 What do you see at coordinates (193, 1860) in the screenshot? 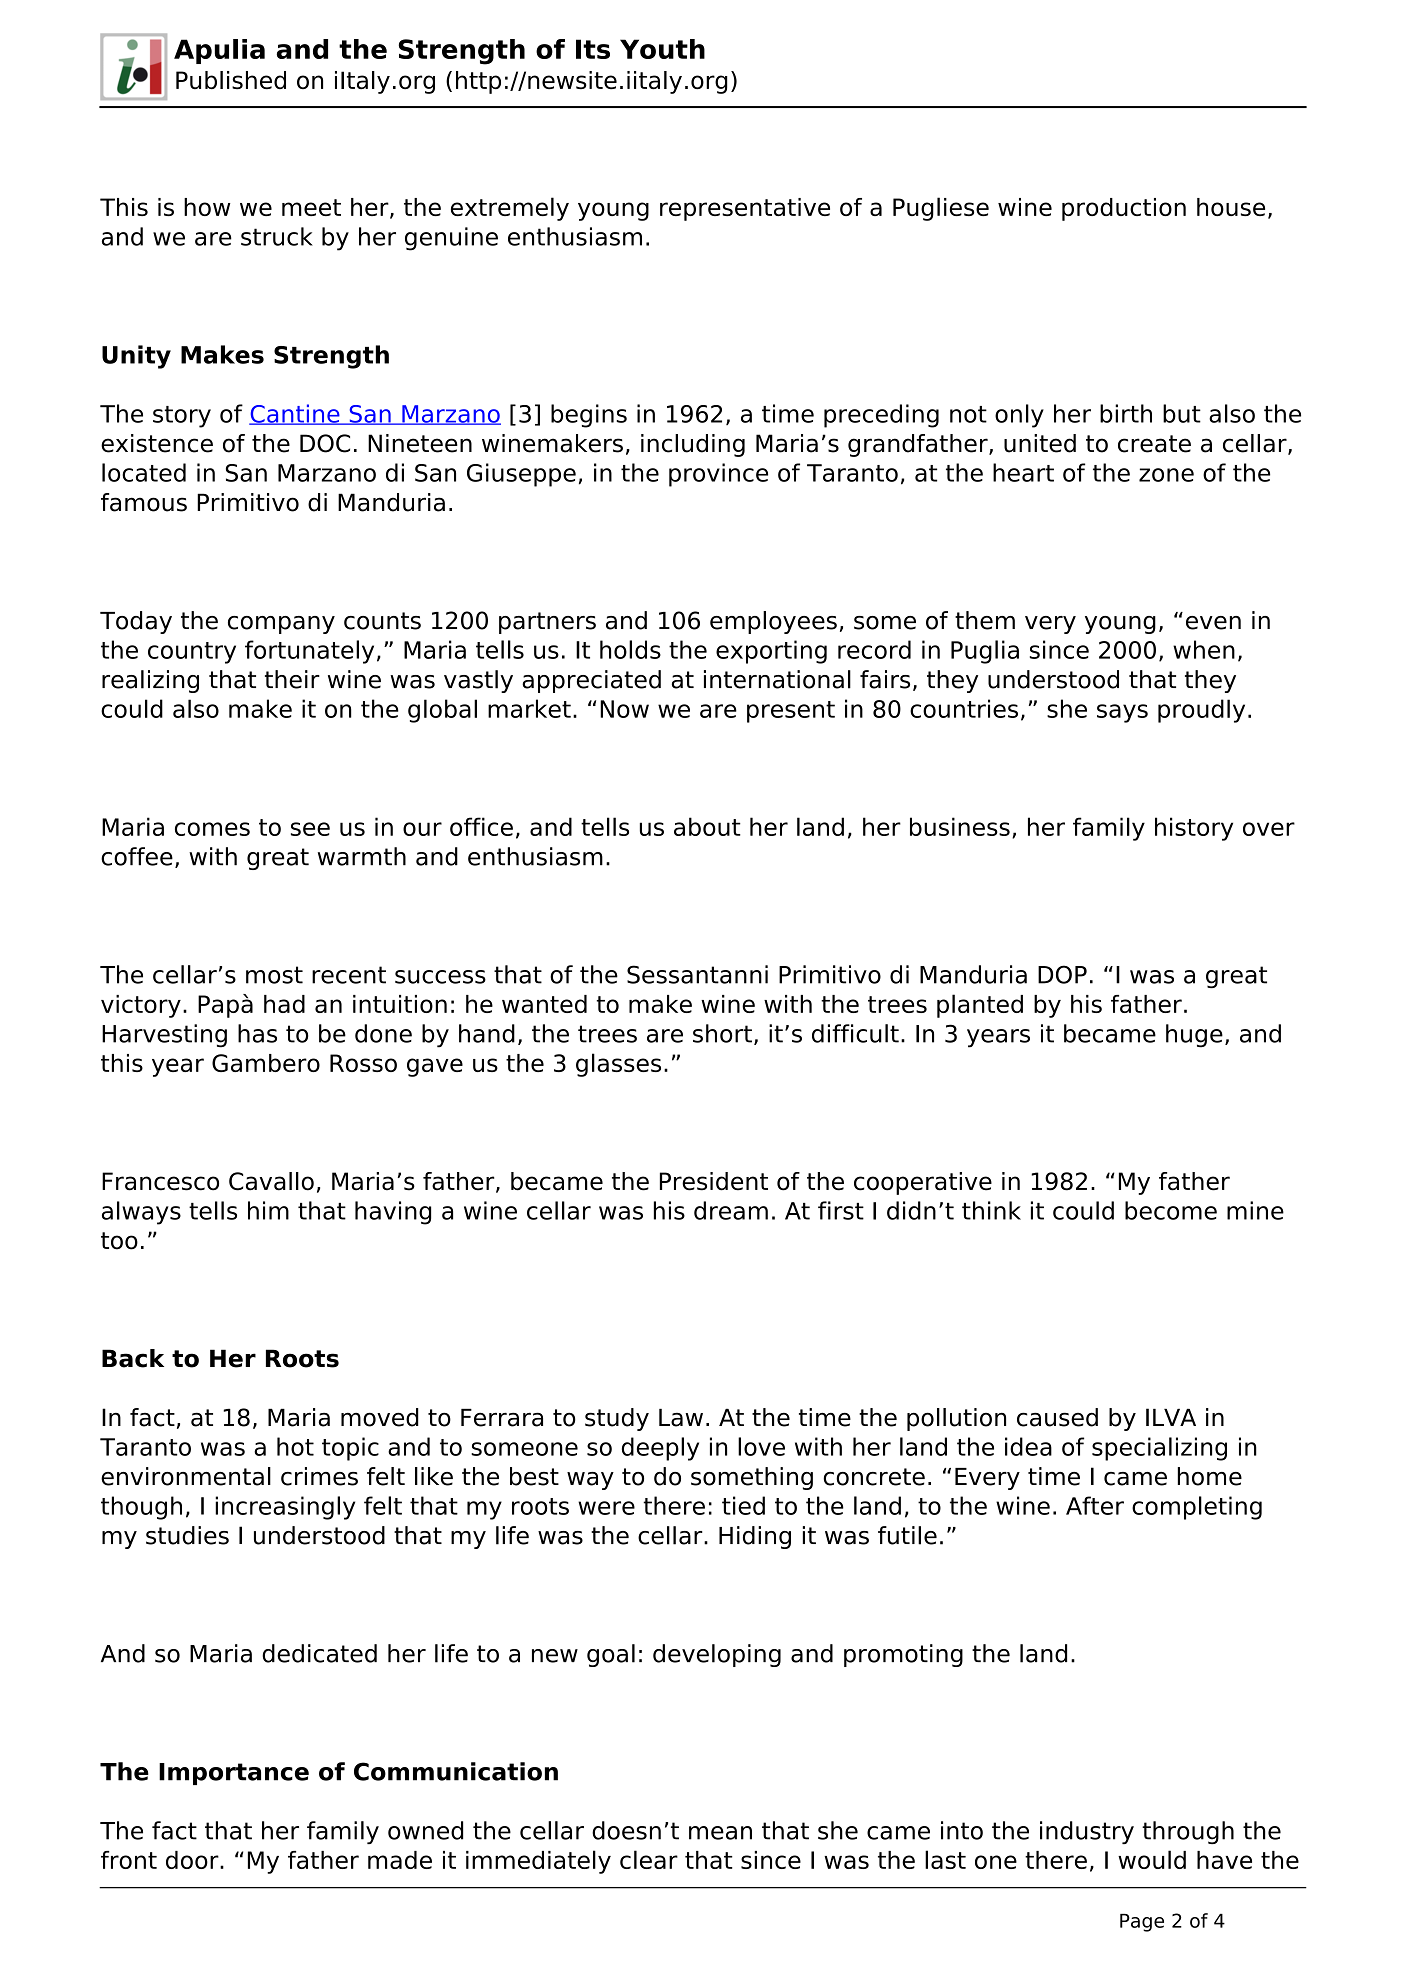
I see `door` at bounding box center [193, 1860].
